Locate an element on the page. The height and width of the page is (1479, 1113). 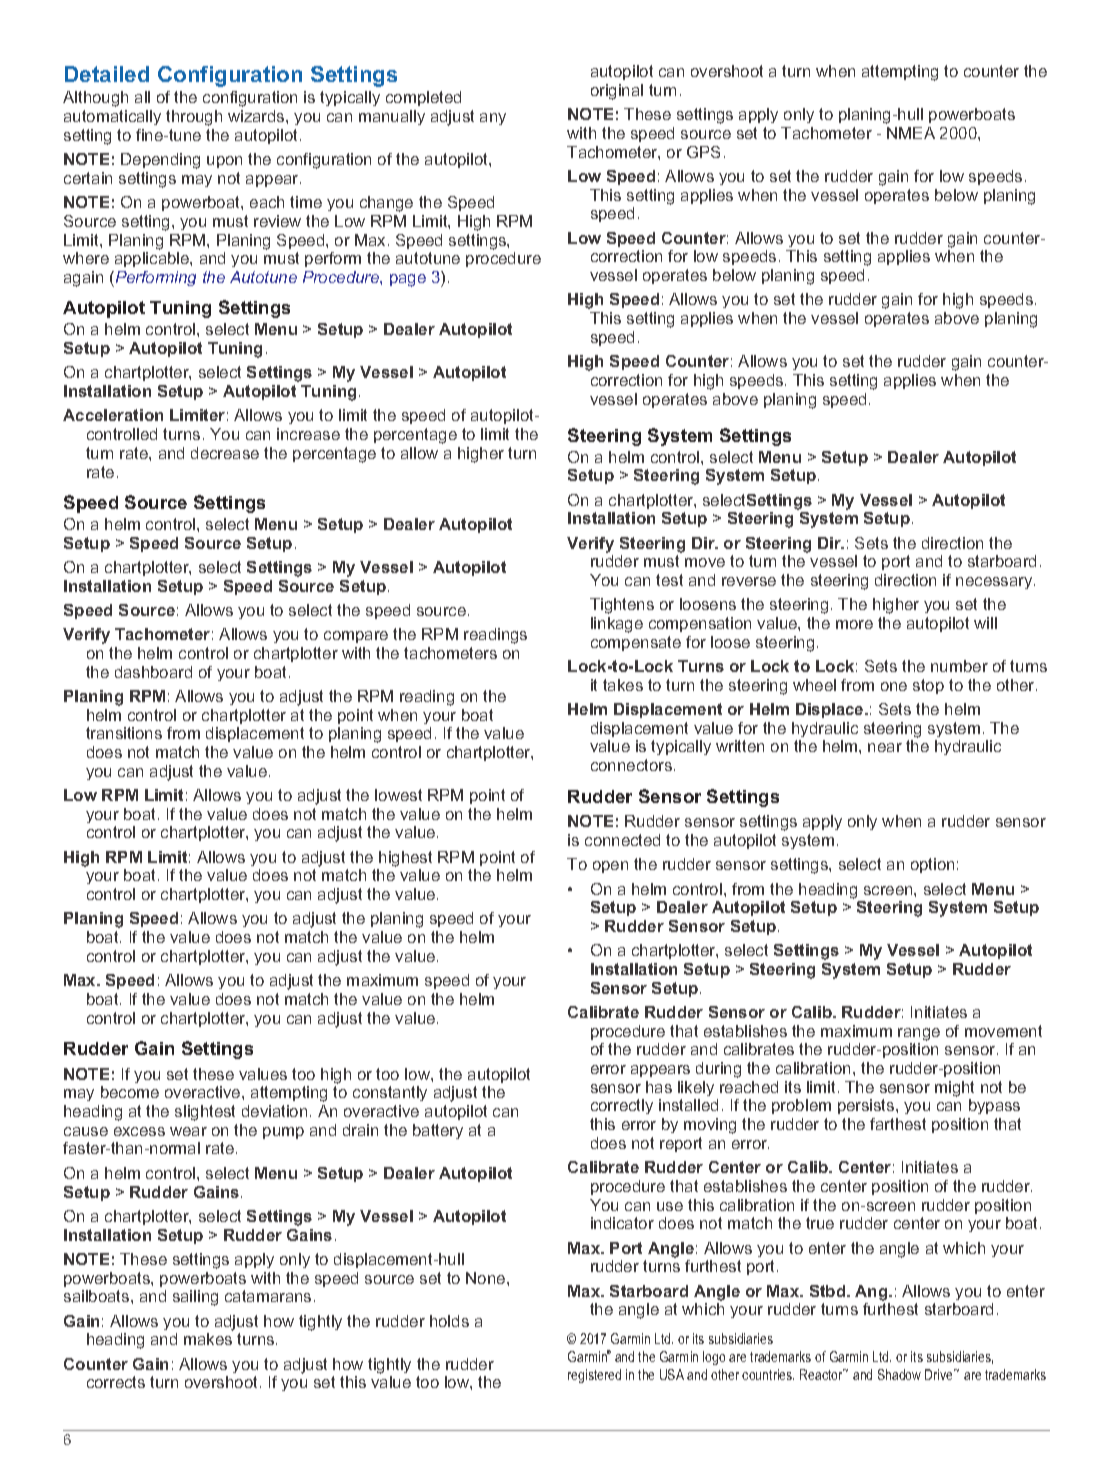
transitions is located at coordinates (124, 733).
